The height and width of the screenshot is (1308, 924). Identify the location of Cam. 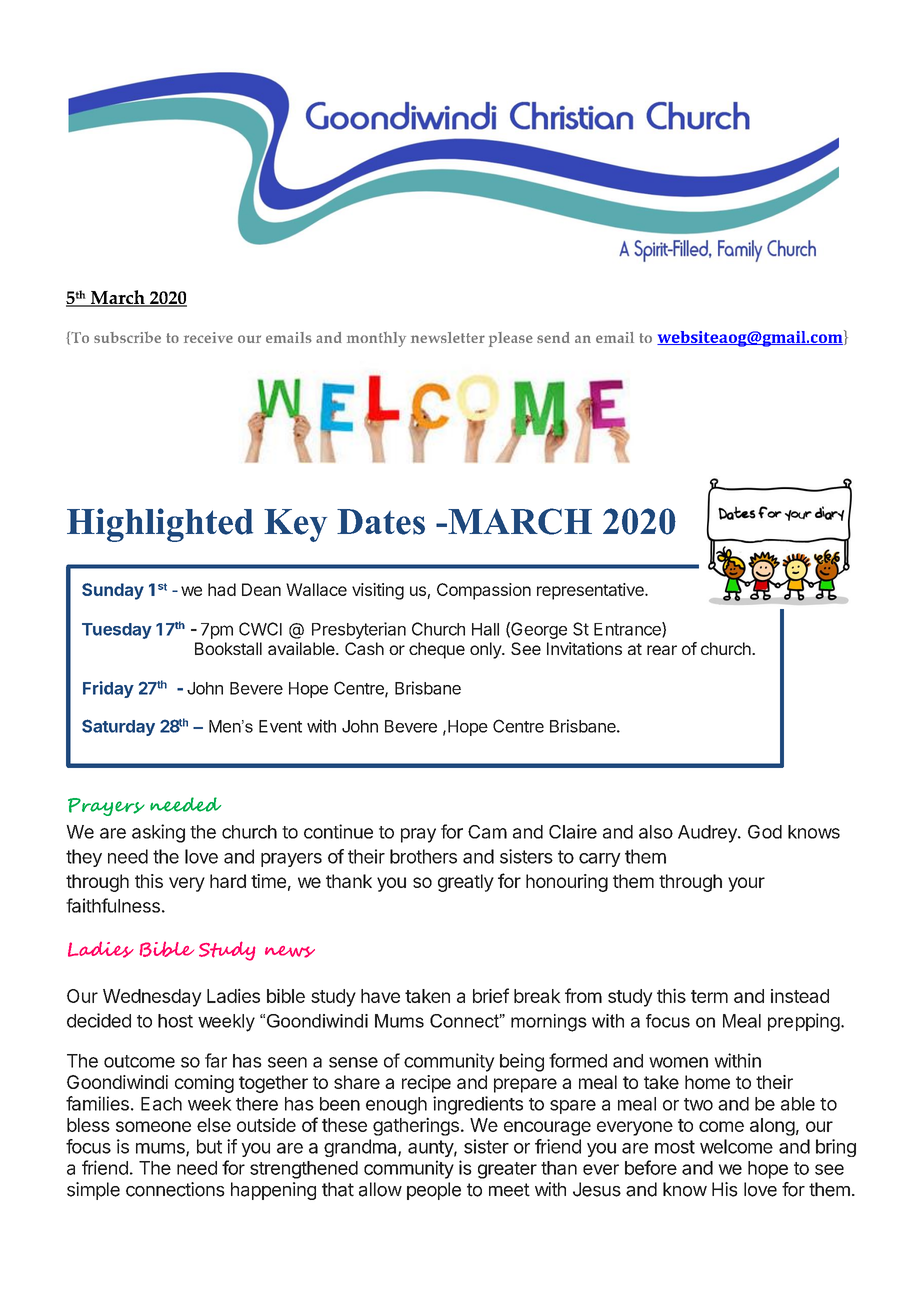
(487, 832).
